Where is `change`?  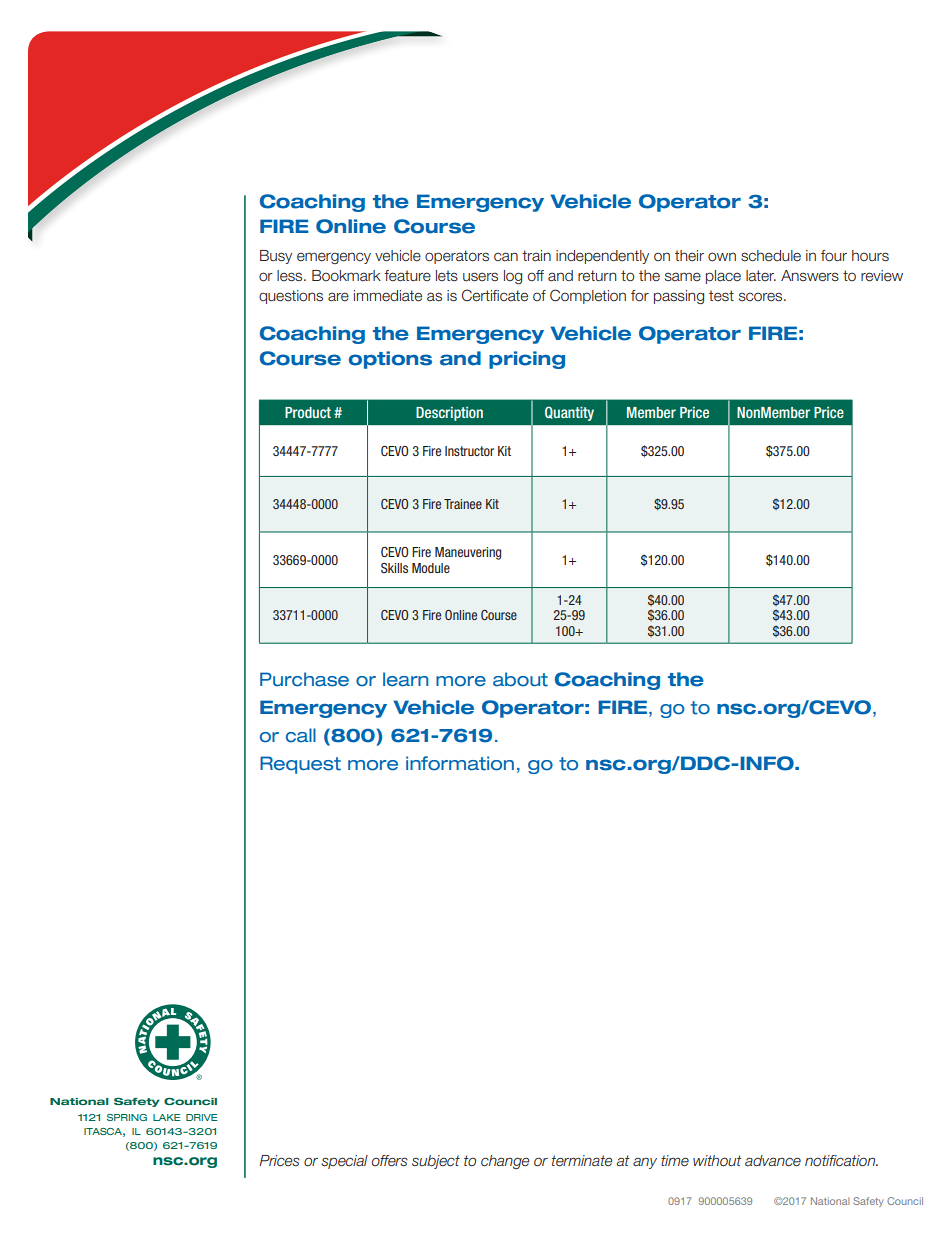
change is located at coordinates (505, 1162).
